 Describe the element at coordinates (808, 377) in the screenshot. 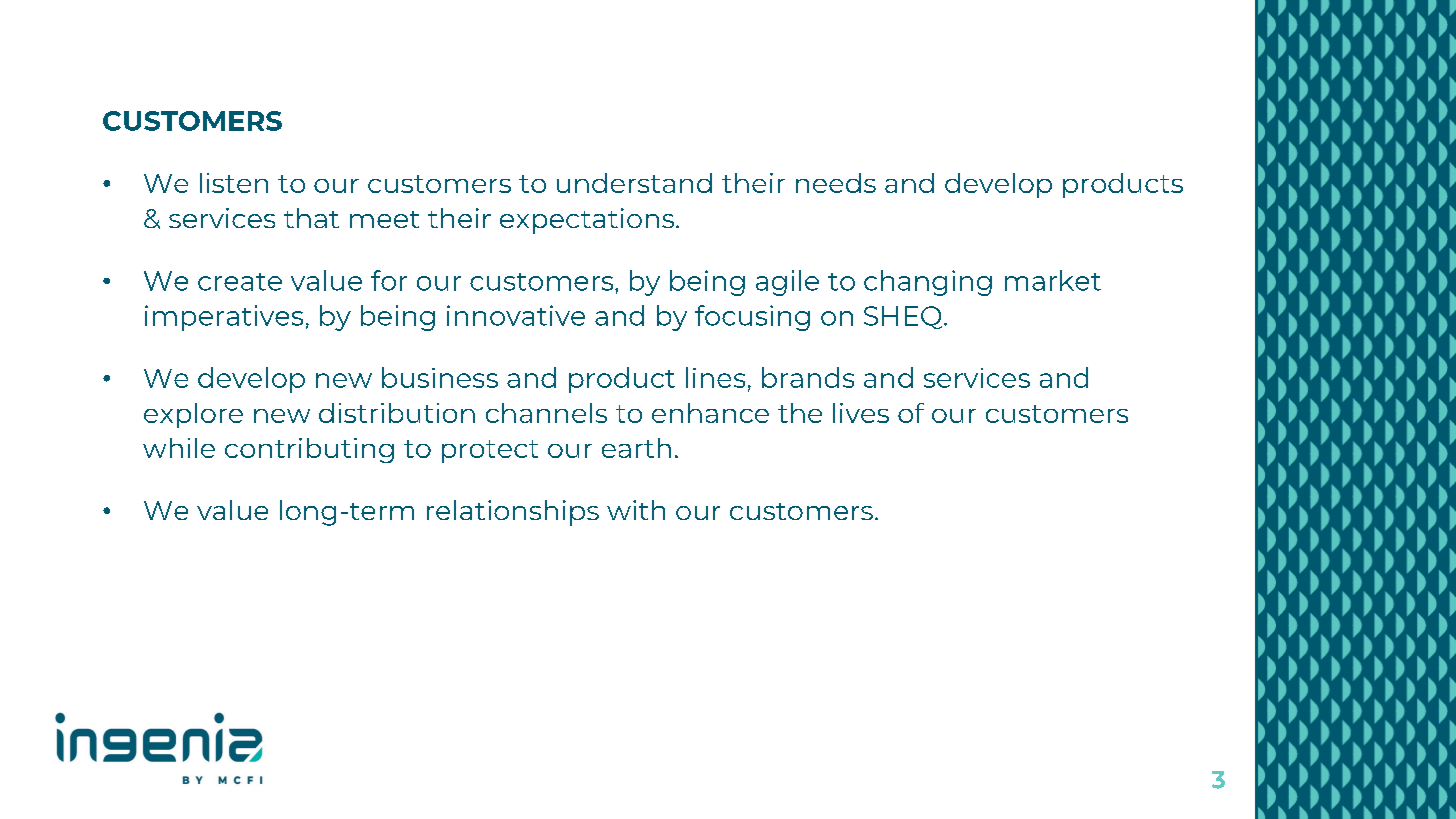

I see `brands` at that location.
